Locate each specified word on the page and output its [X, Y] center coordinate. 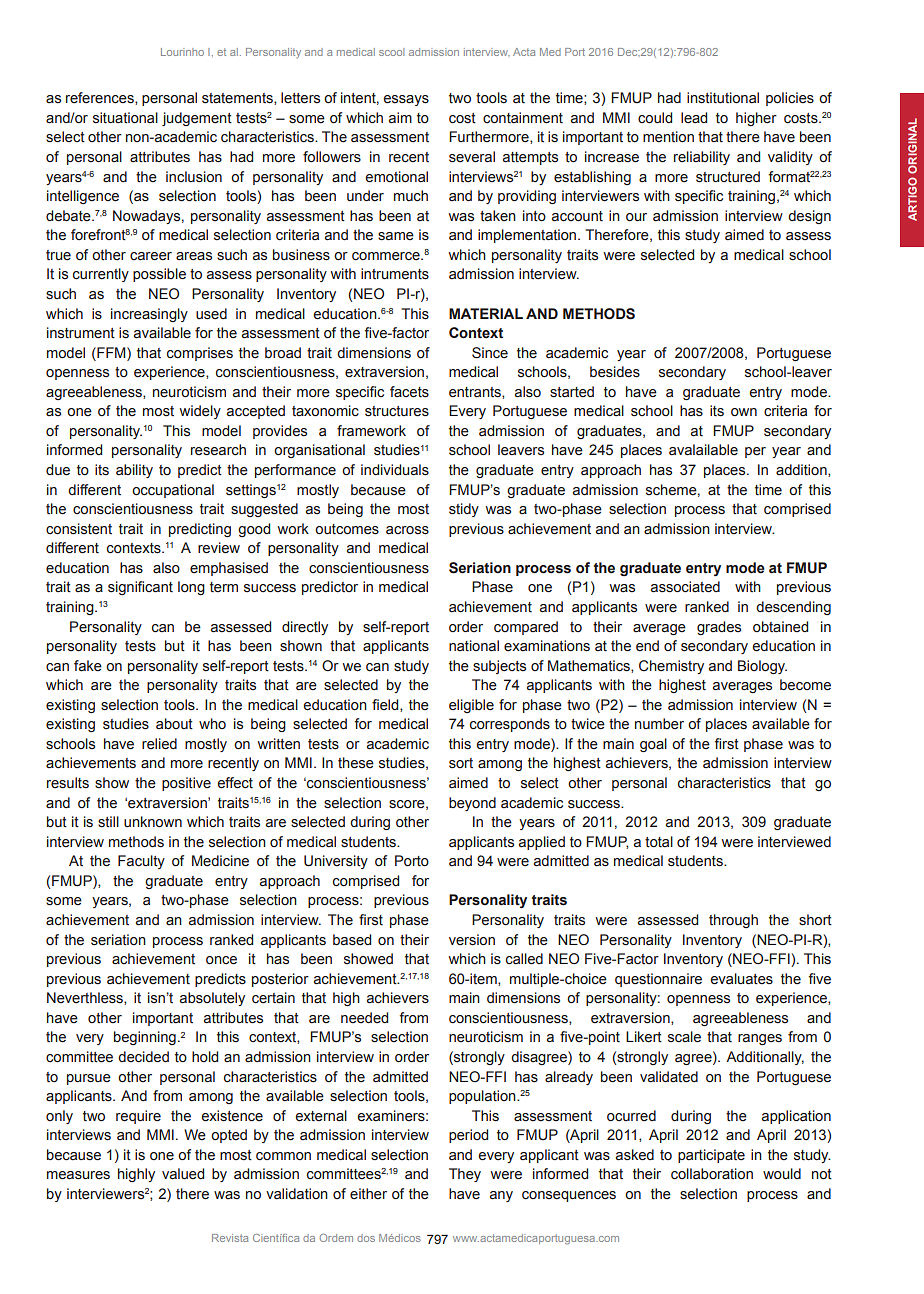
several [472, 157]
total [659, 842]
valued [183, 1174]
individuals [395, 470]
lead [694, 118]
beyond [472, 804]
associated [685, 587]
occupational [173, 491]
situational [125, 118]
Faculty [141, 862]
